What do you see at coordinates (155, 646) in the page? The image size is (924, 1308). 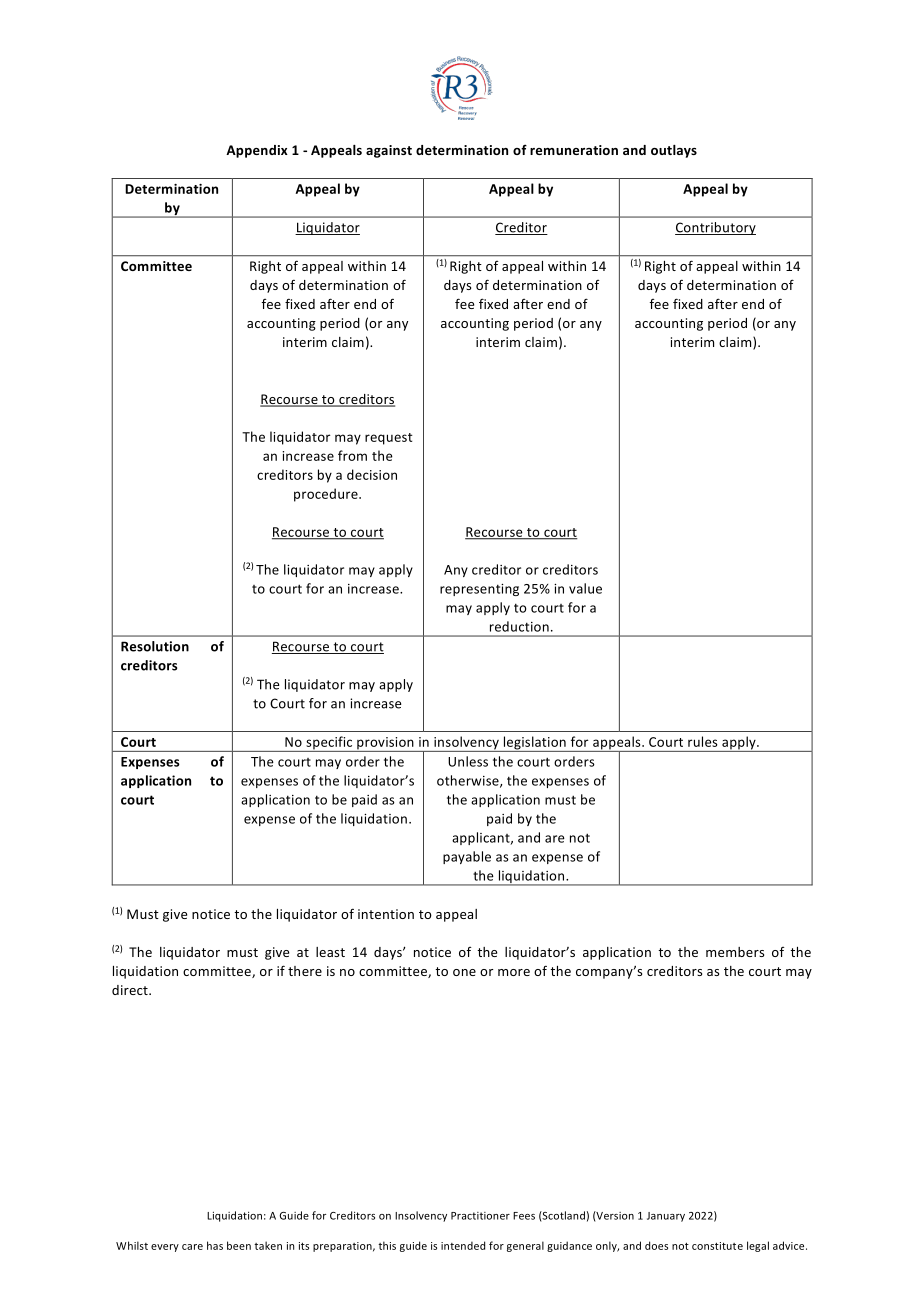 I see `Resolution` at bounding box center [155, 646].
